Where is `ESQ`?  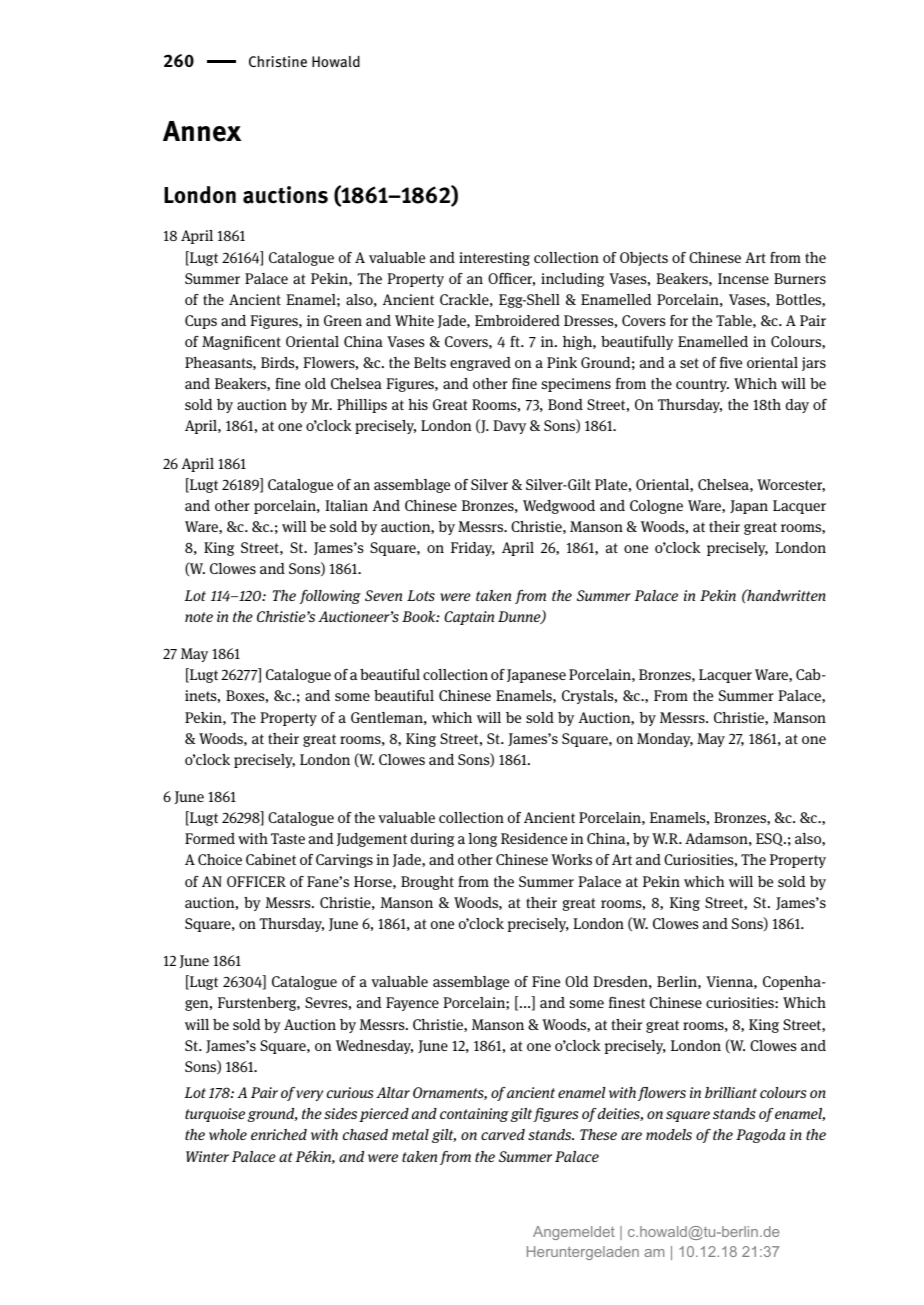
ESQ is located at coordinates (770, 839).
